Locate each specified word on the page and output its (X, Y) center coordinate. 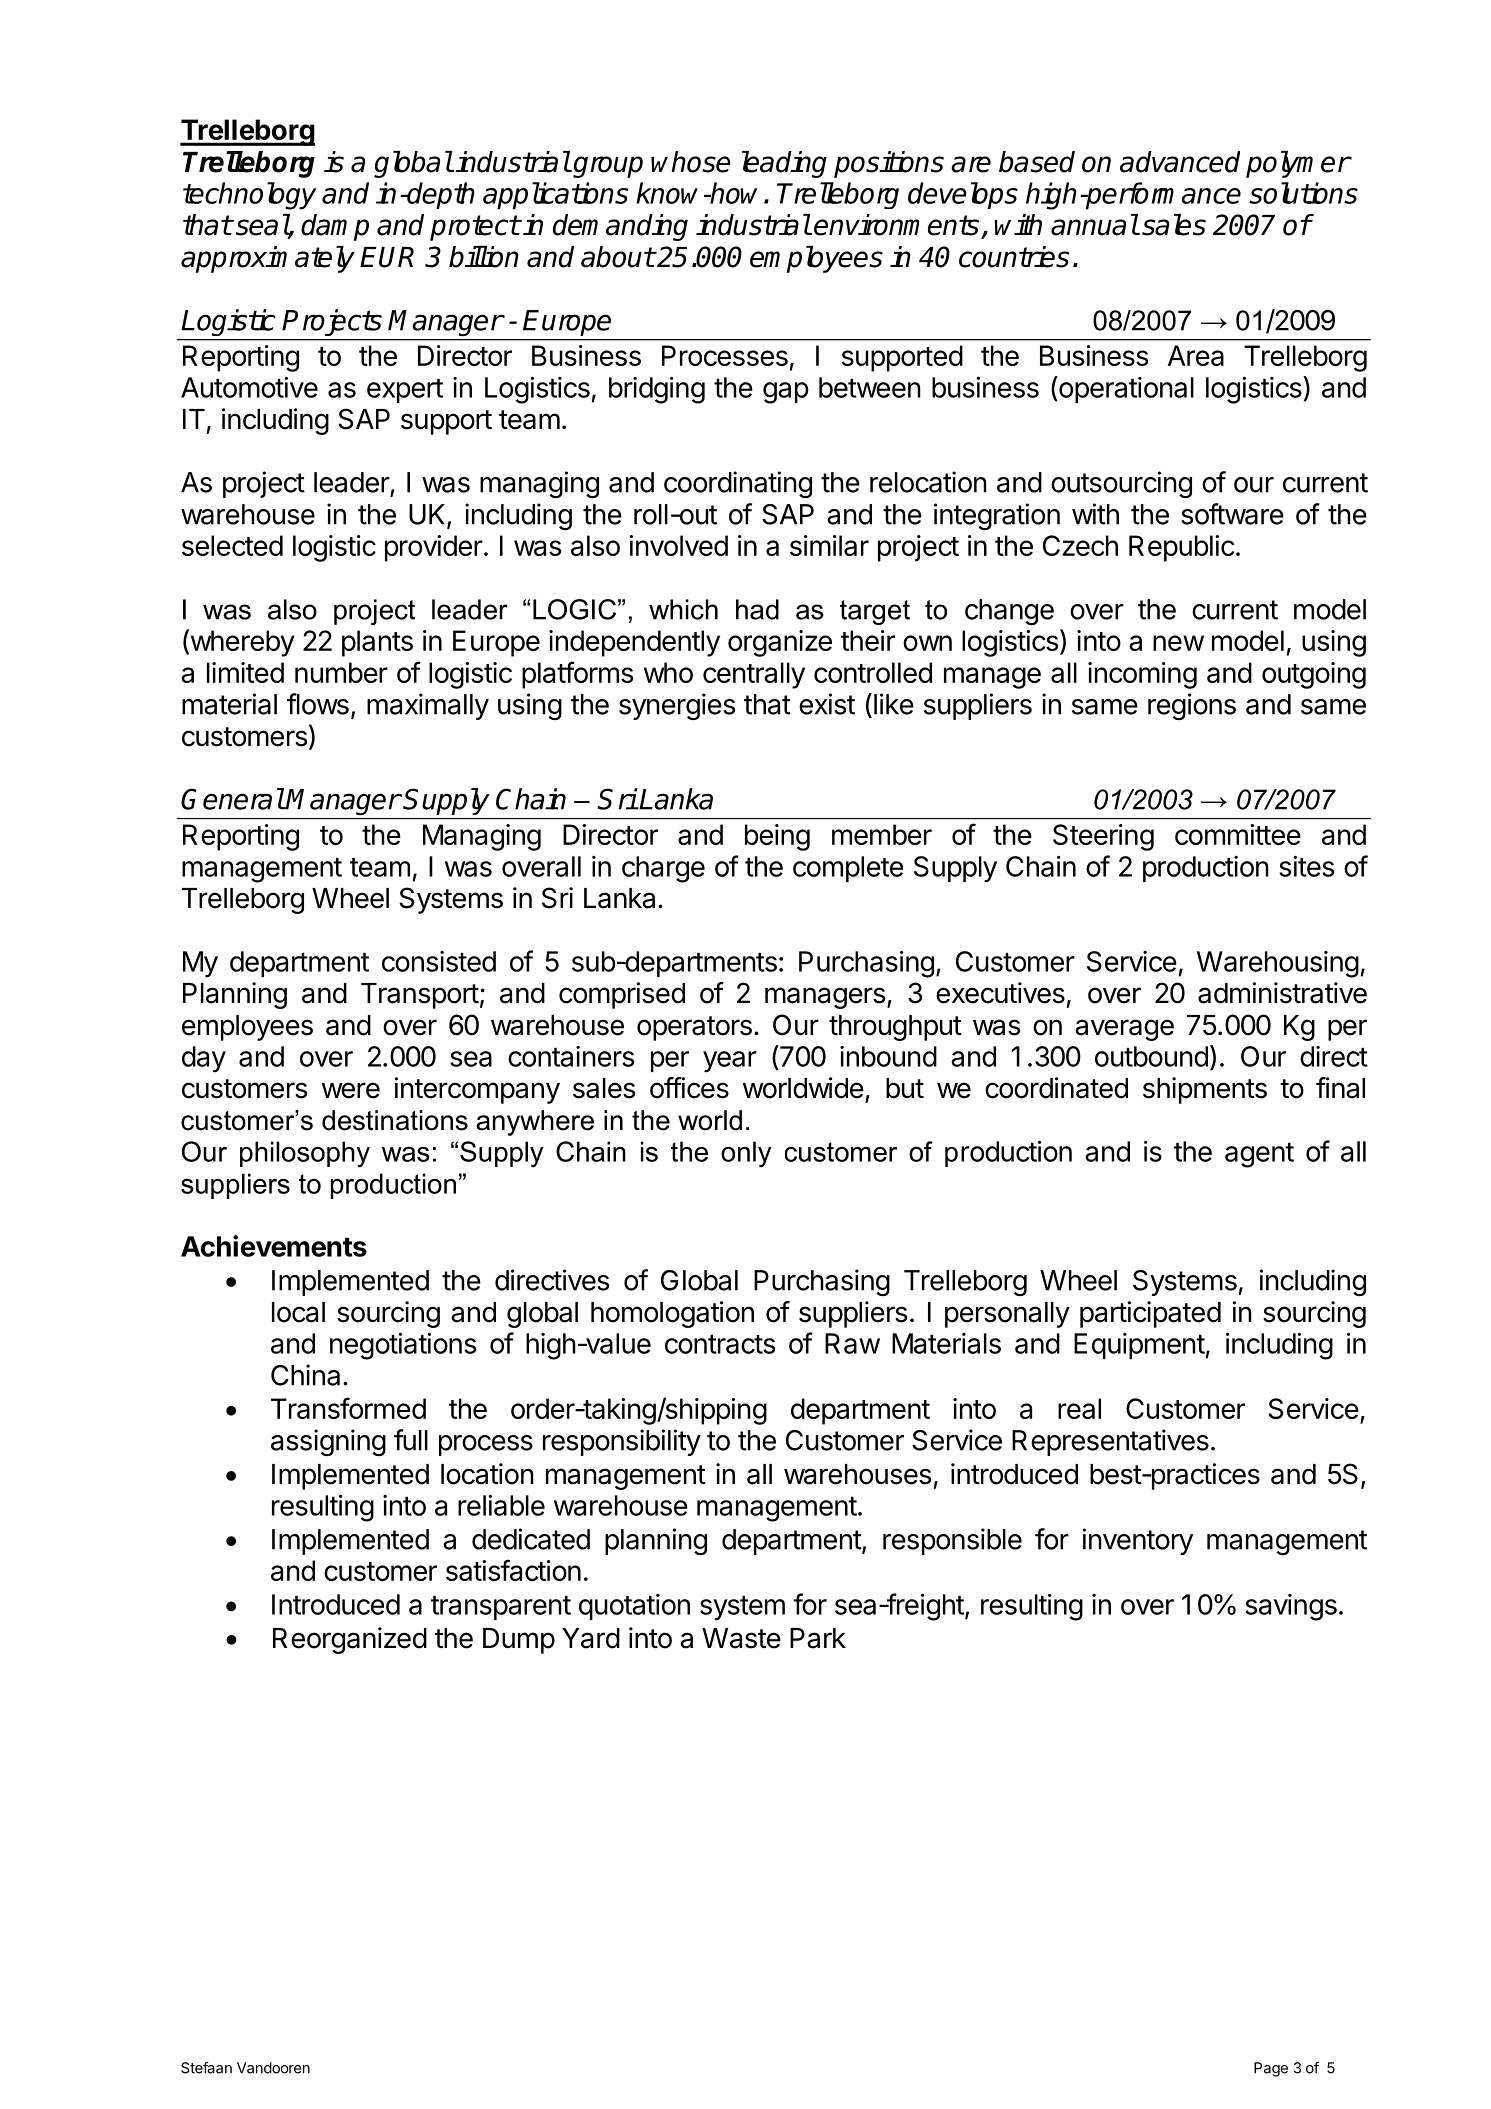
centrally (754, 675)
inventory (1138, 1541)
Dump (519, 1641)
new (1178, 643)
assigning (328, 1442)
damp (335, 227)
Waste (741, 1638)
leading (784, 164)
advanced (1180, 162)
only (746, 1154)
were (351, 1090)
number (341, 672)
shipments (1205, 1090)
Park (818, 1638)
